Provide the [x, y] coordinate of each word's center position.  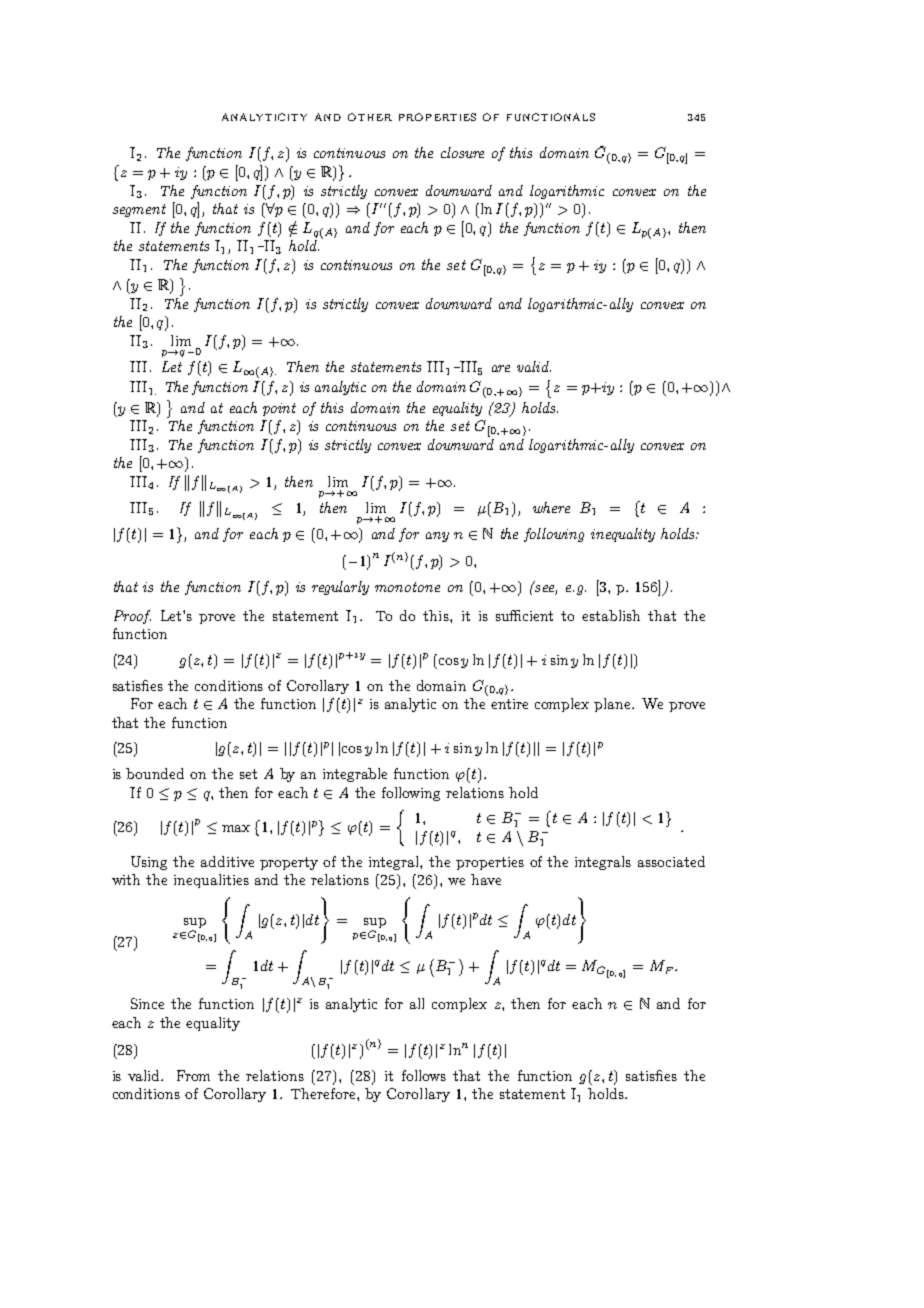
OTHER [370, 117]
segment [139, 210]
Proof [132, 617]
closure [462, 152]
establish [611, 615]
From [193, 1075]
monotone [407, 587]
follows [424, 1075]
